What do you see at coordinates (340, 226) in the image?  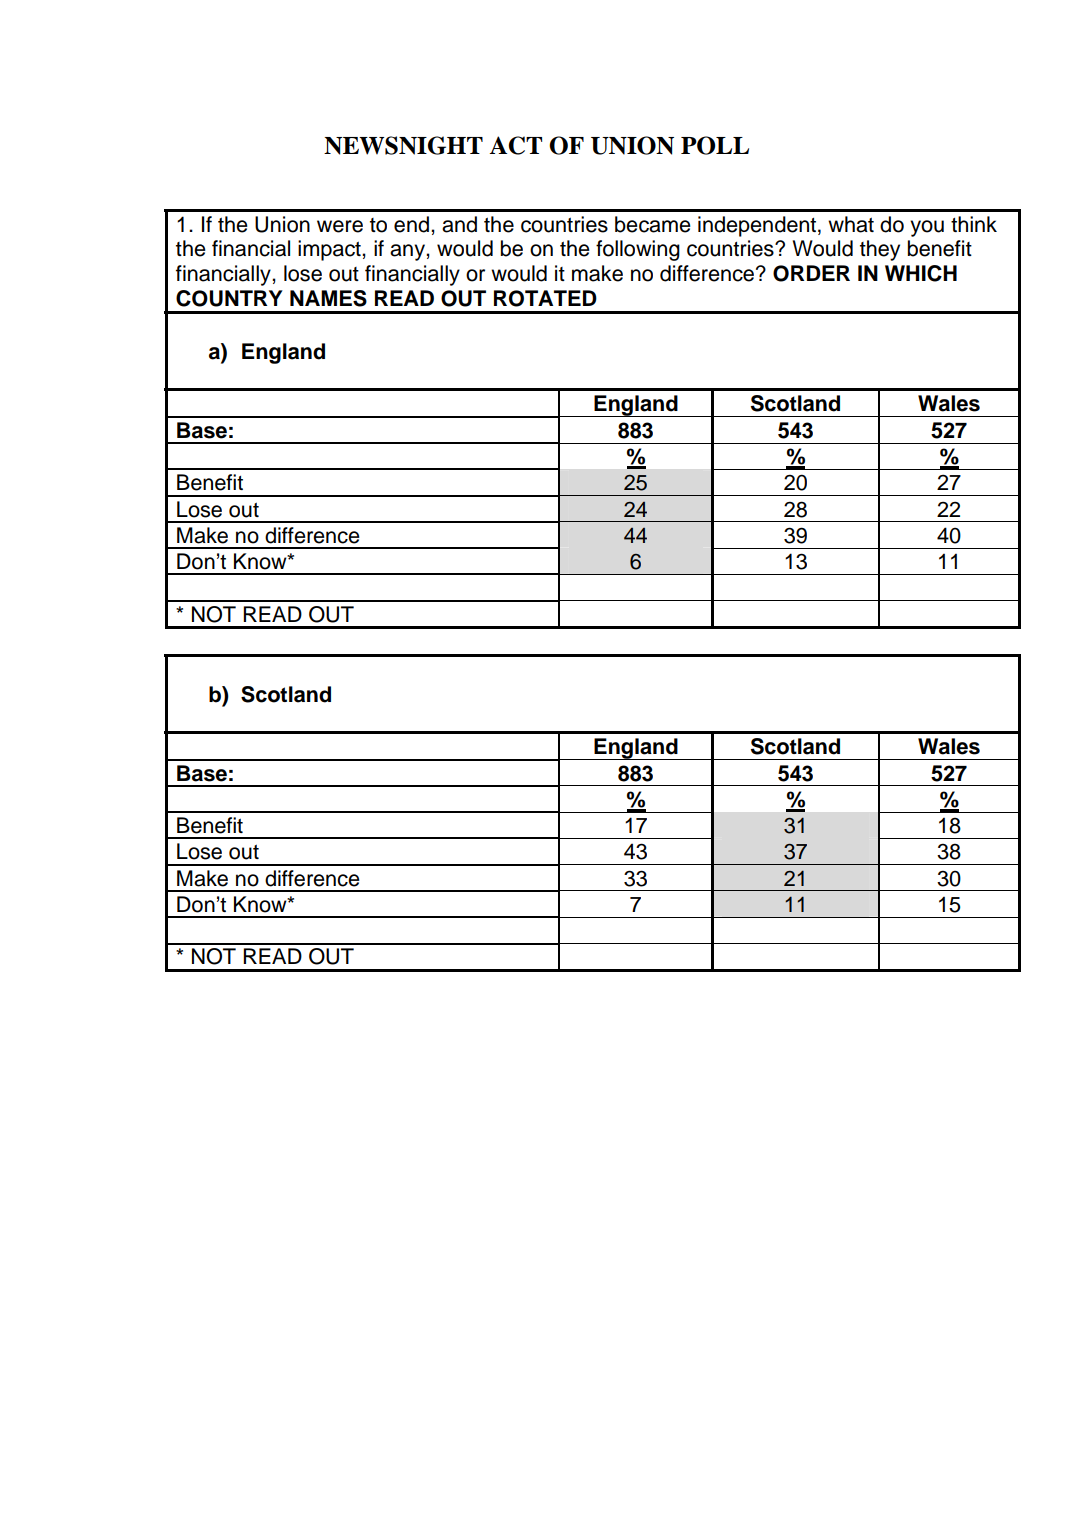 I see `were` at bounding box center [340, 226].
